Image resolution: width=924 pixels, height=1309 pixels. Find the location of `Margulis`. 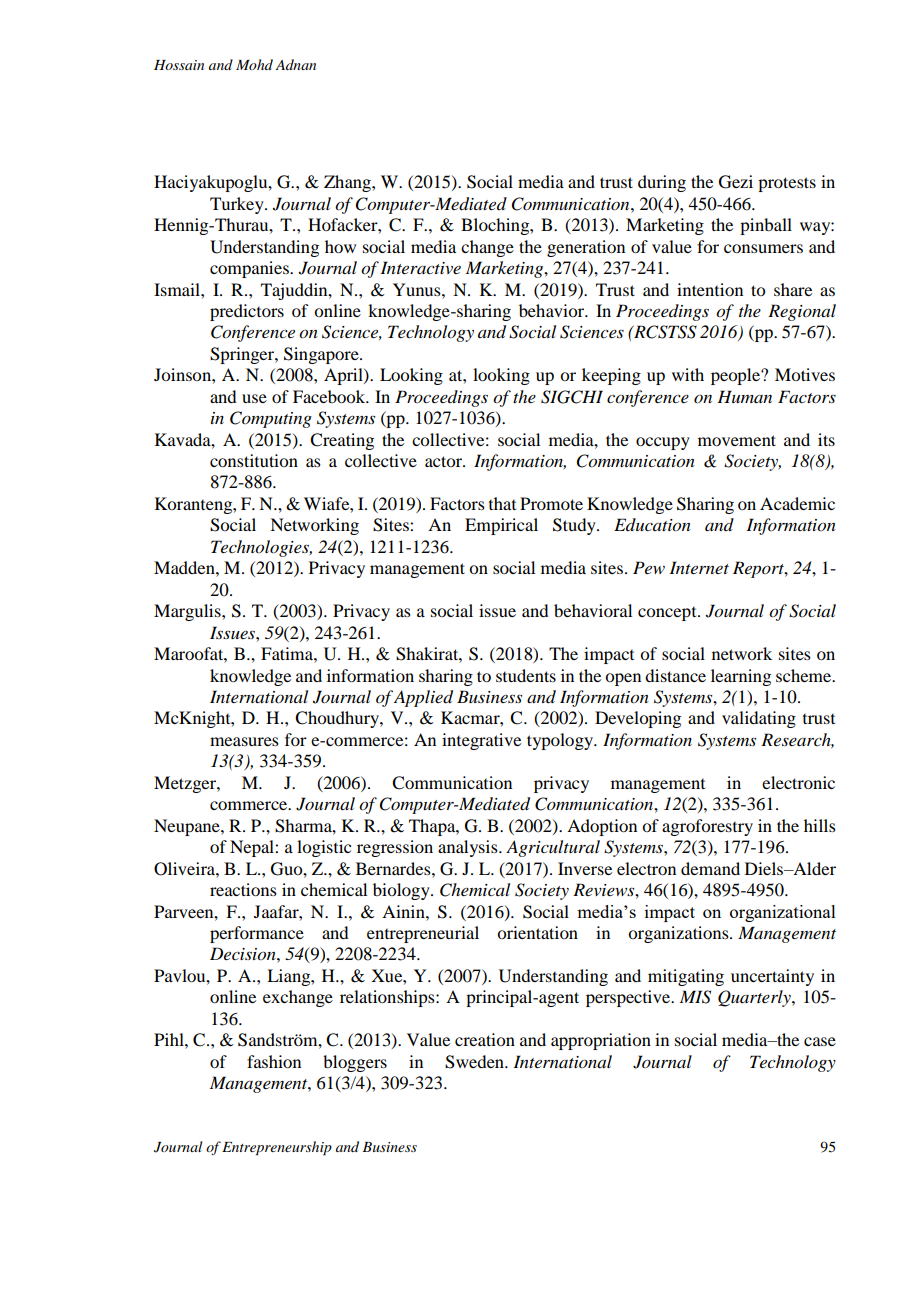

Margulis is located at coordinates (188, 612).
